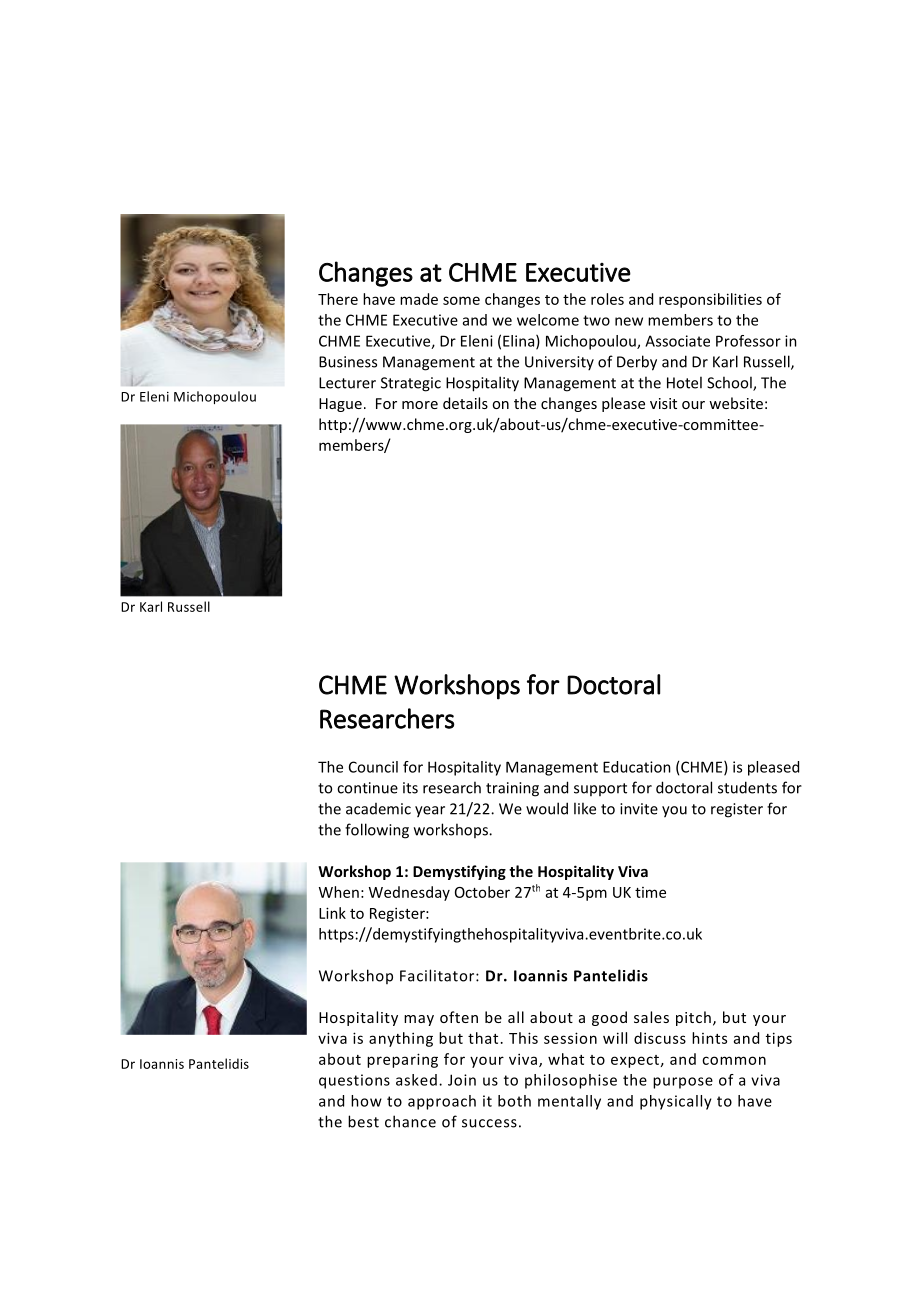 The height and width of the image is (1308, 924). What do you see at coordinates (548, 320) in the image?
I see `welcome` at bounding box center [548, 320].
